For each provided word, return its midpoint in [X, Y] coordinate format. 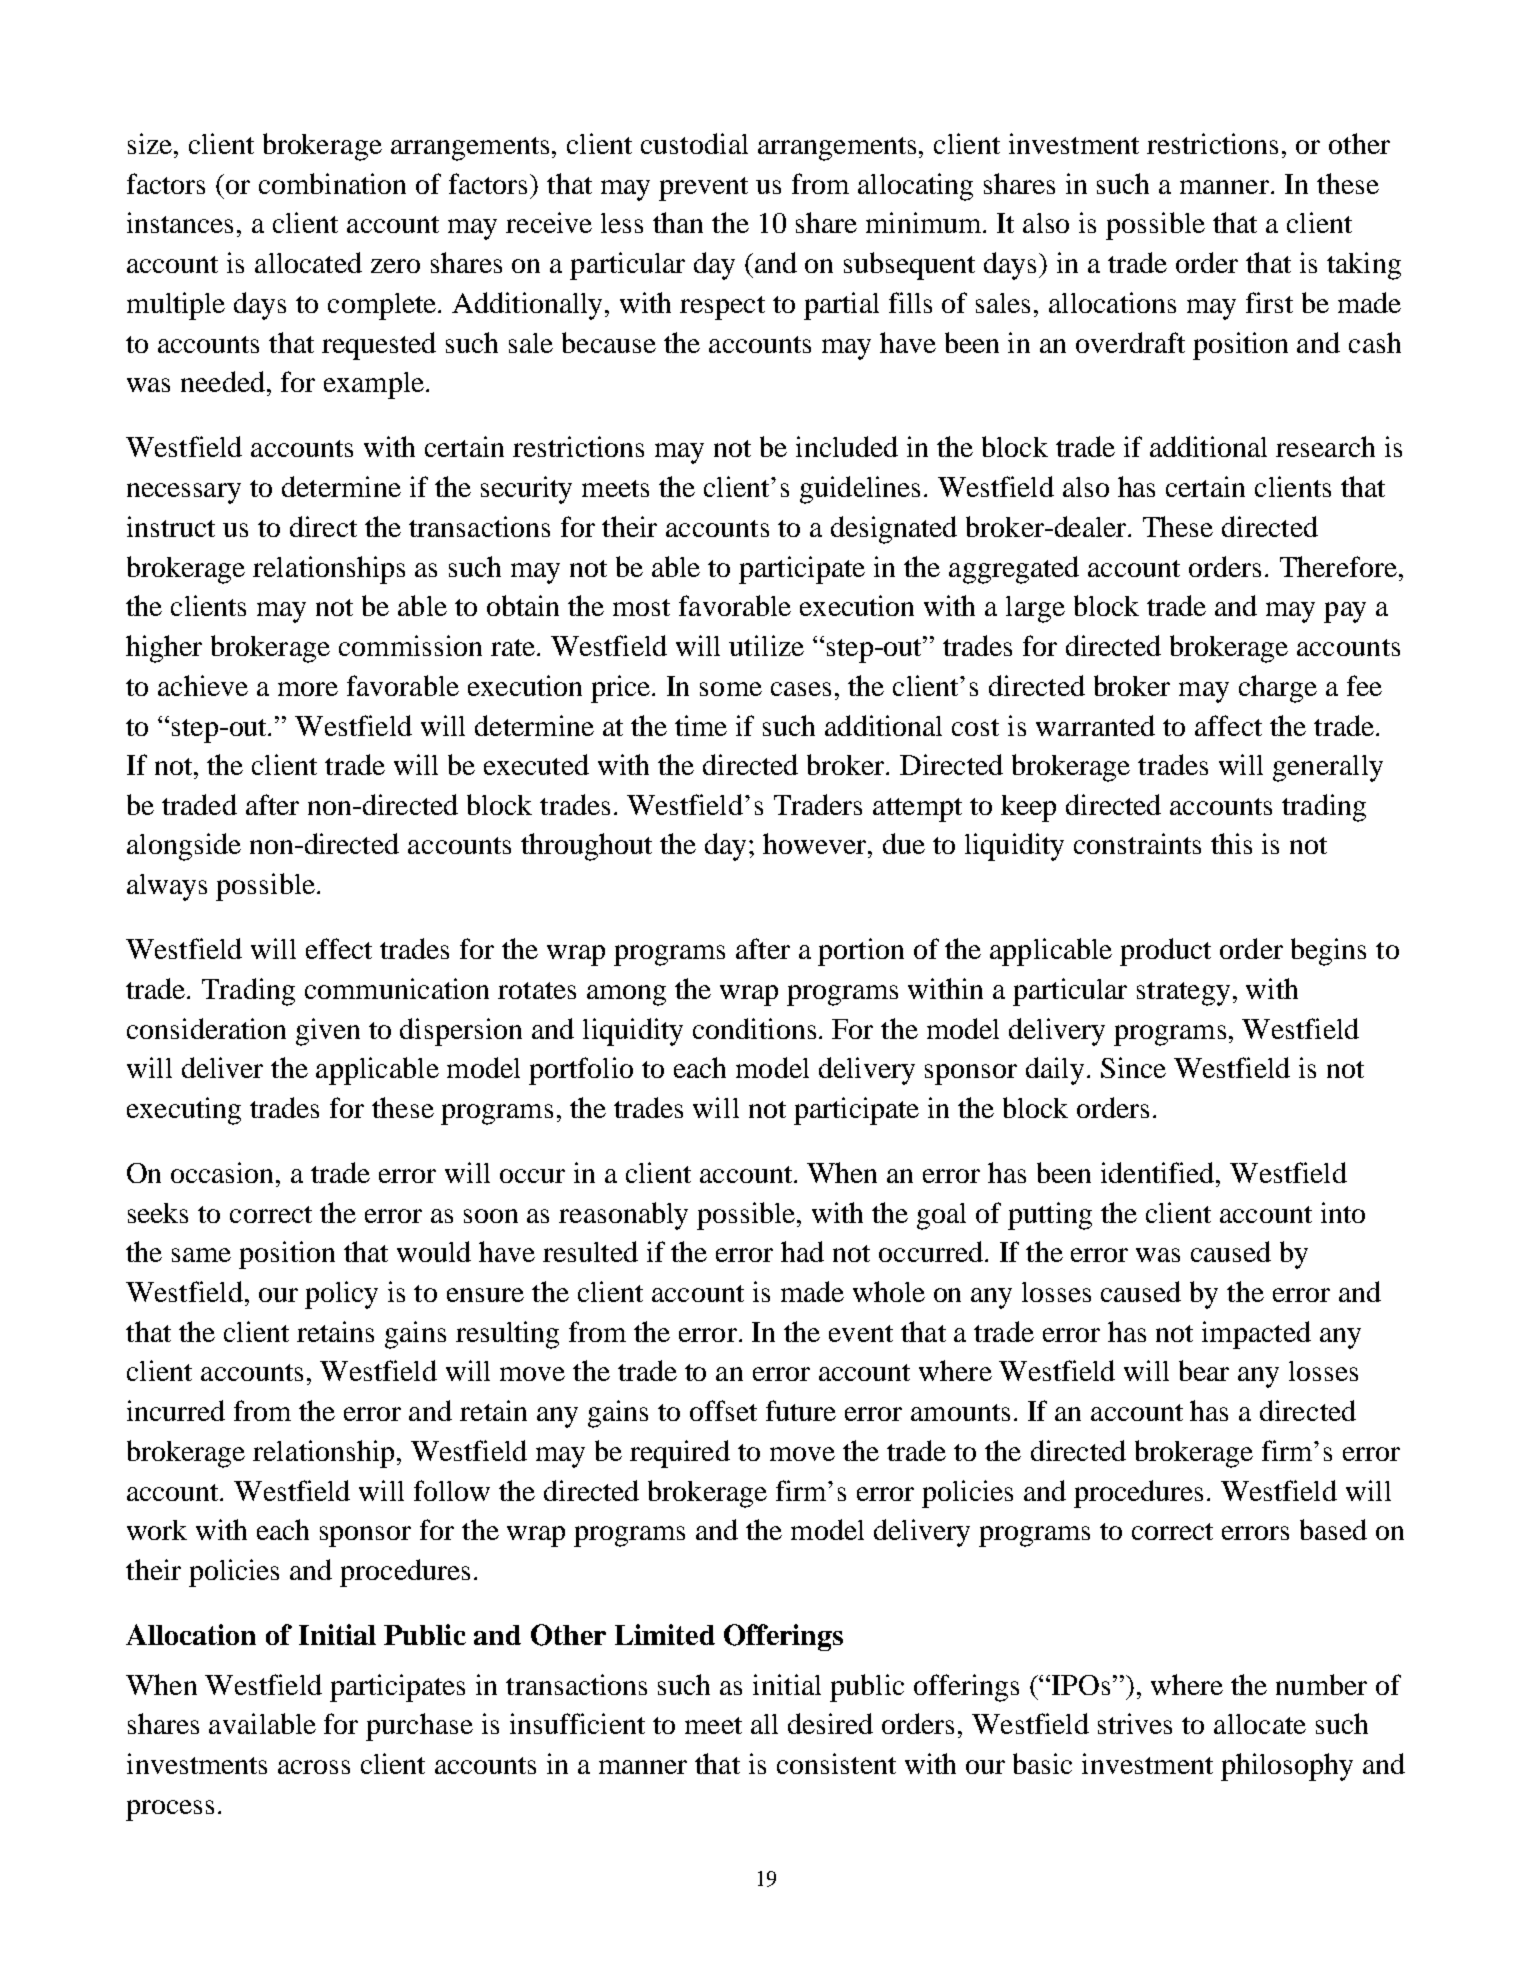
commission [410, 645]
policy [341, 1295]
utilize [766, 645]
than [678, 222]
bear [1204, 1370]
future [801, 1410]
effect [339, 948]
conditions [754, 1028]
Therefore [1338, 566]
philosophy [1287, 1767]
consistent [836, 1763]
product [1165, 952]
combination [332, 183]
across [314, 1767]
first [1269, 302]
